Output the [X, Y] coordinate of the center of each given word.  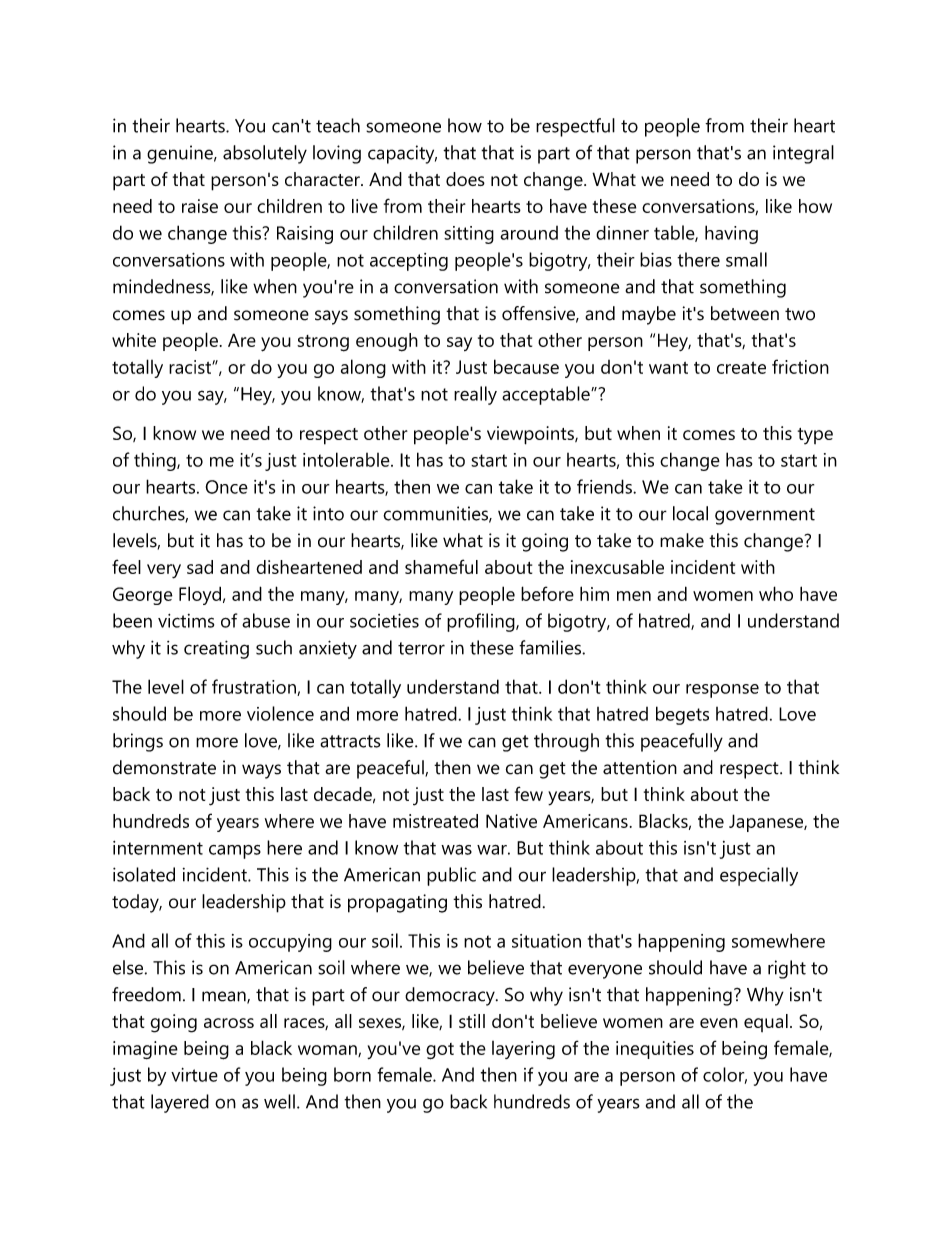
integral [803, 154]
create [741, 367]
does [465, 179]
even [719, 1023]
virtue [194, 1075]
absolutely [265, 154]
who [776, 593]
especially [759, 876]
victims [186, 621]
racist [191, 367]
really [475, 395]
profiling [482, 622]
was [456, 850]
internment [158, 848]
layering [523, 1050]
